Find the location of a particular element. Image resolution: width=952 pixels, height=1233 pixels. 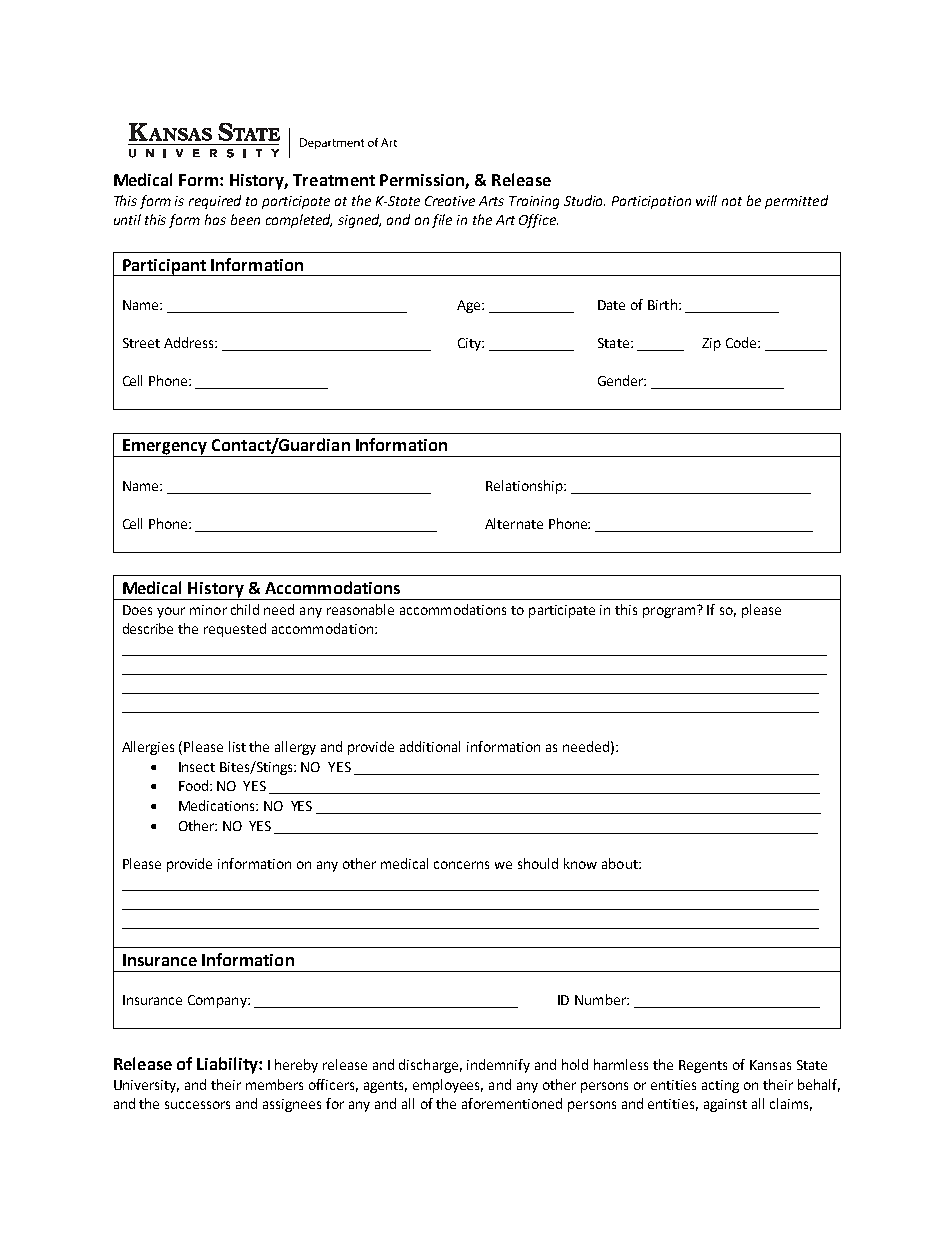

Arts is located at coordinates (491, 201).
